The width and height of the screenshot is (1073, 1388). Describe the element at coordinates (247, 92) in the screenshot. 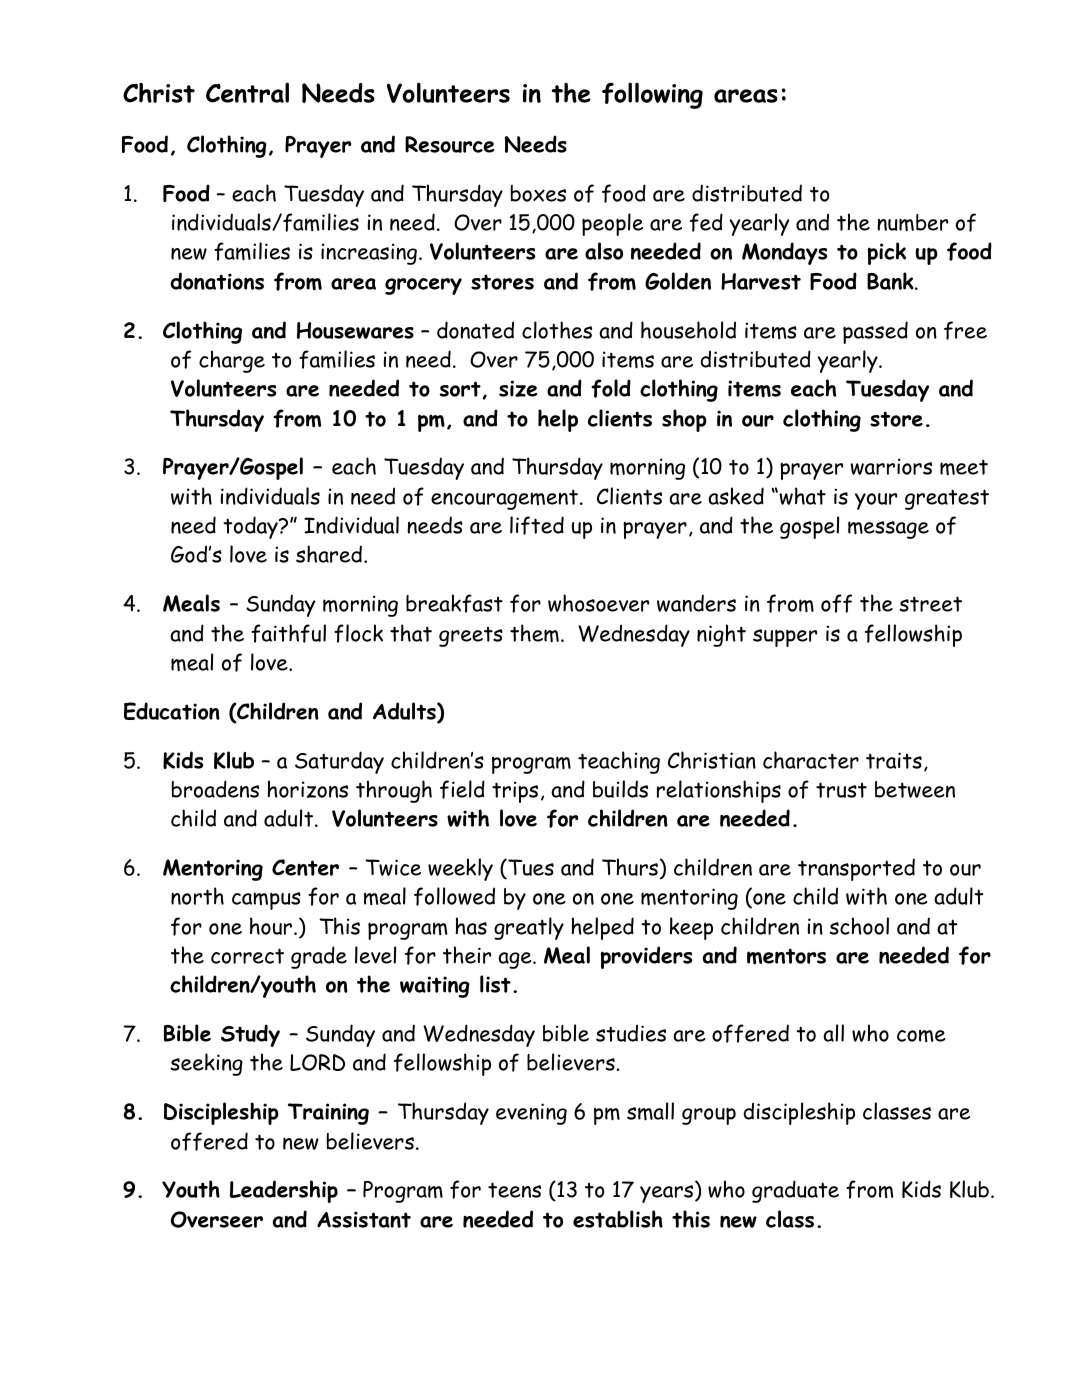

I see `Central` at that location.
